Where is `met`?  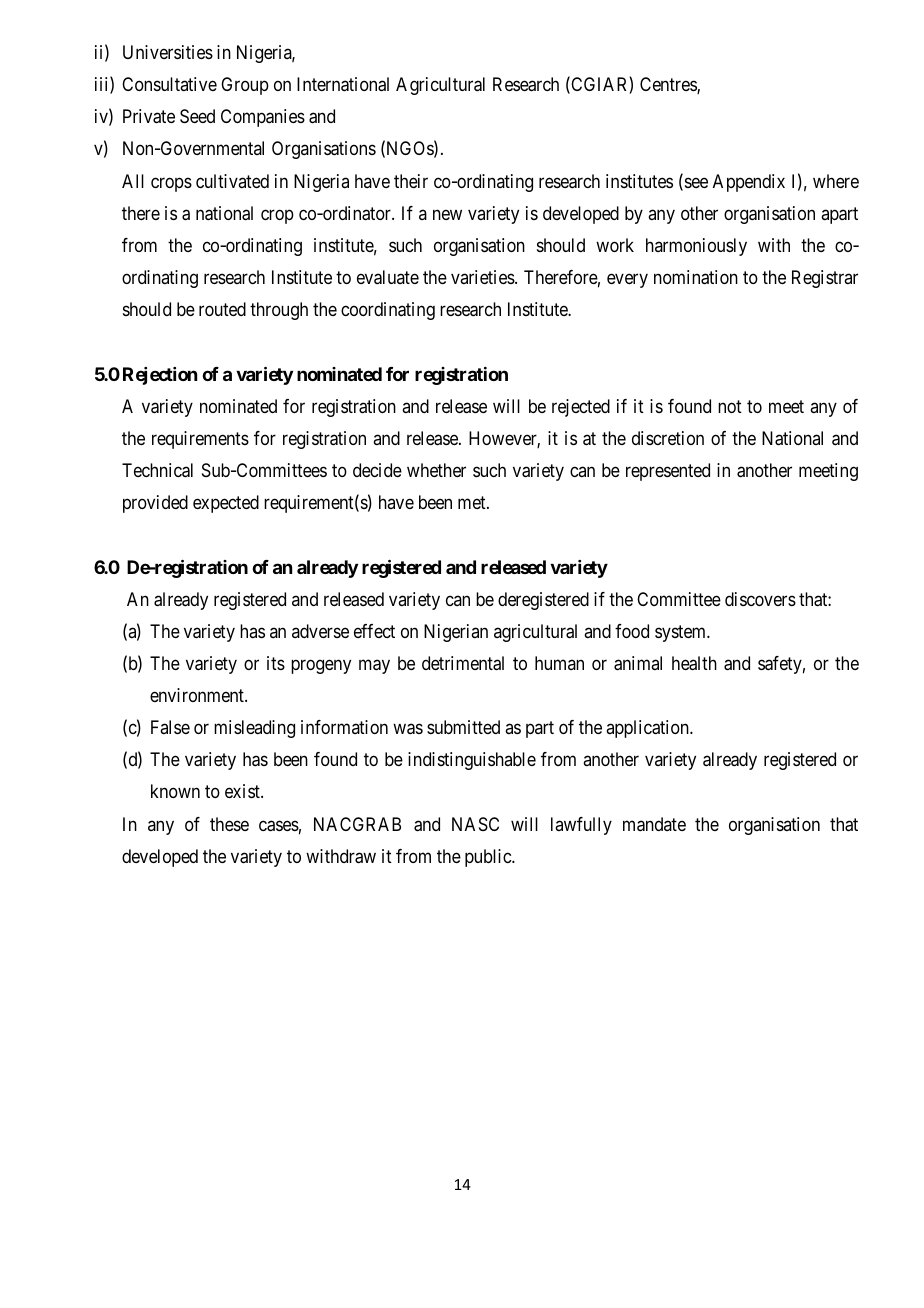
met is located at coordinates (473, 502).
